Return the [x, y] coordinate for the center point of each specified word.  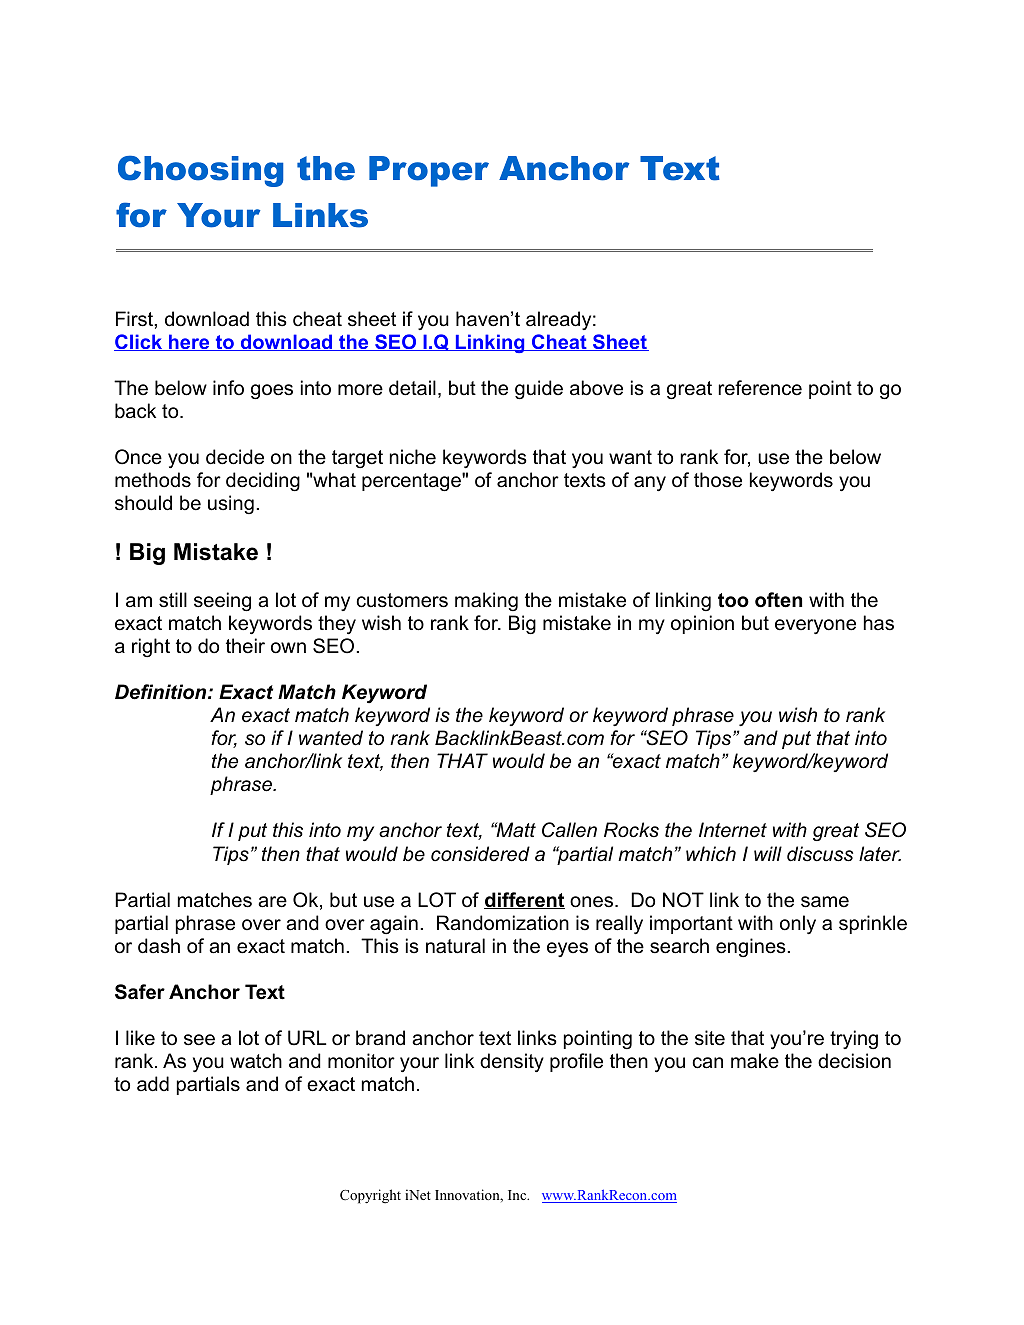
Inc [518, 1195]
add [153, 1084]
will [768, 853]
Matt [515, 830]
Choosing [201, 171]
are [272, 902]
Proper [429, 171]
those [718, 480]
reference [760, 388]
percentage [412, 482]
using [231, 504]
